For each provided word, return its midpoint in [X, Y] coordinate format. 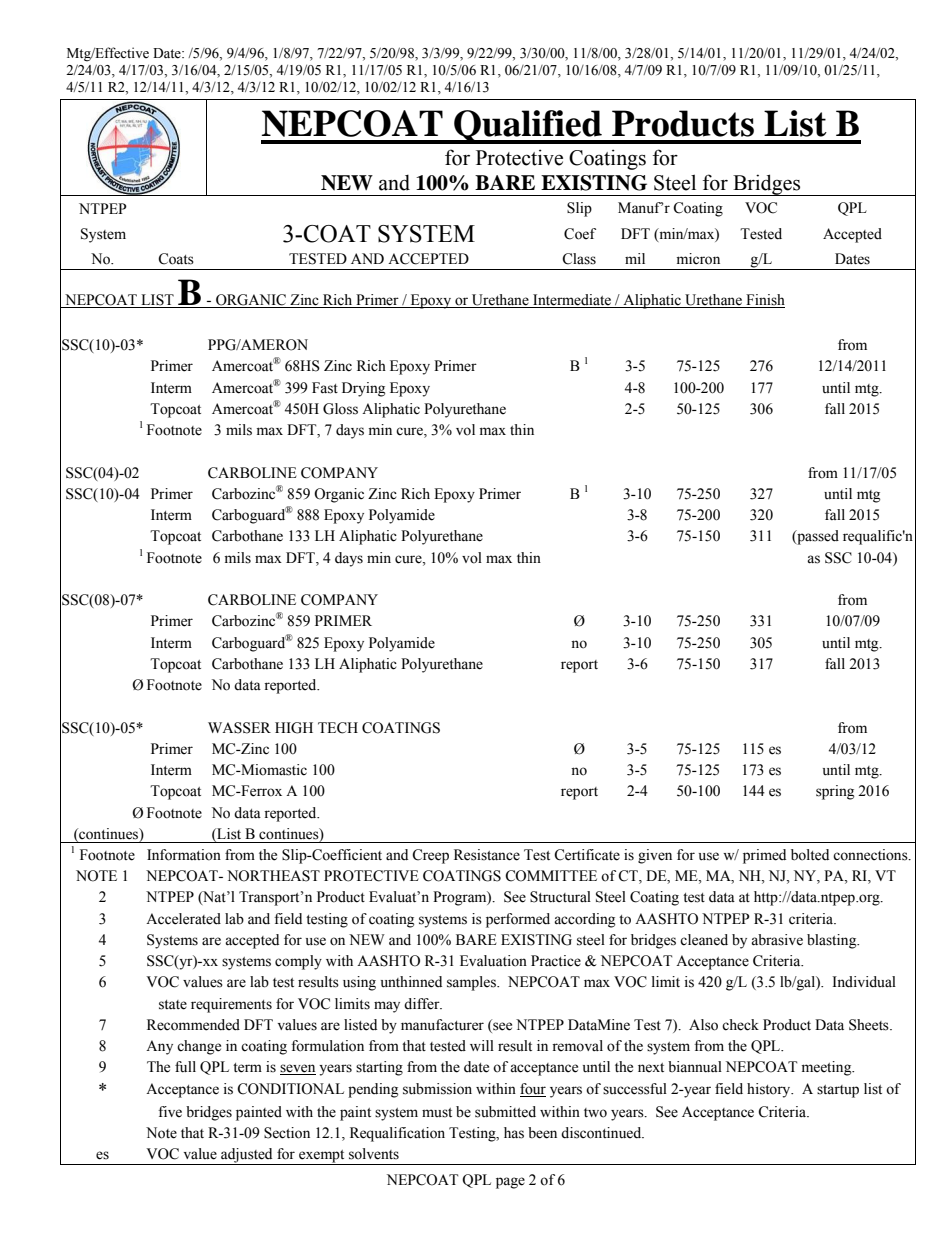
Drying [363, 389]
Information [184, 855]
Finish [764, 301]
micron [698, 259]
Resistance [487, 855]
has [514, 1133]
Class [579, 259]
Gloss [340, 409]
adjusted [247, 1156]
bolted [810, 855]
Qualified [528, 127]
